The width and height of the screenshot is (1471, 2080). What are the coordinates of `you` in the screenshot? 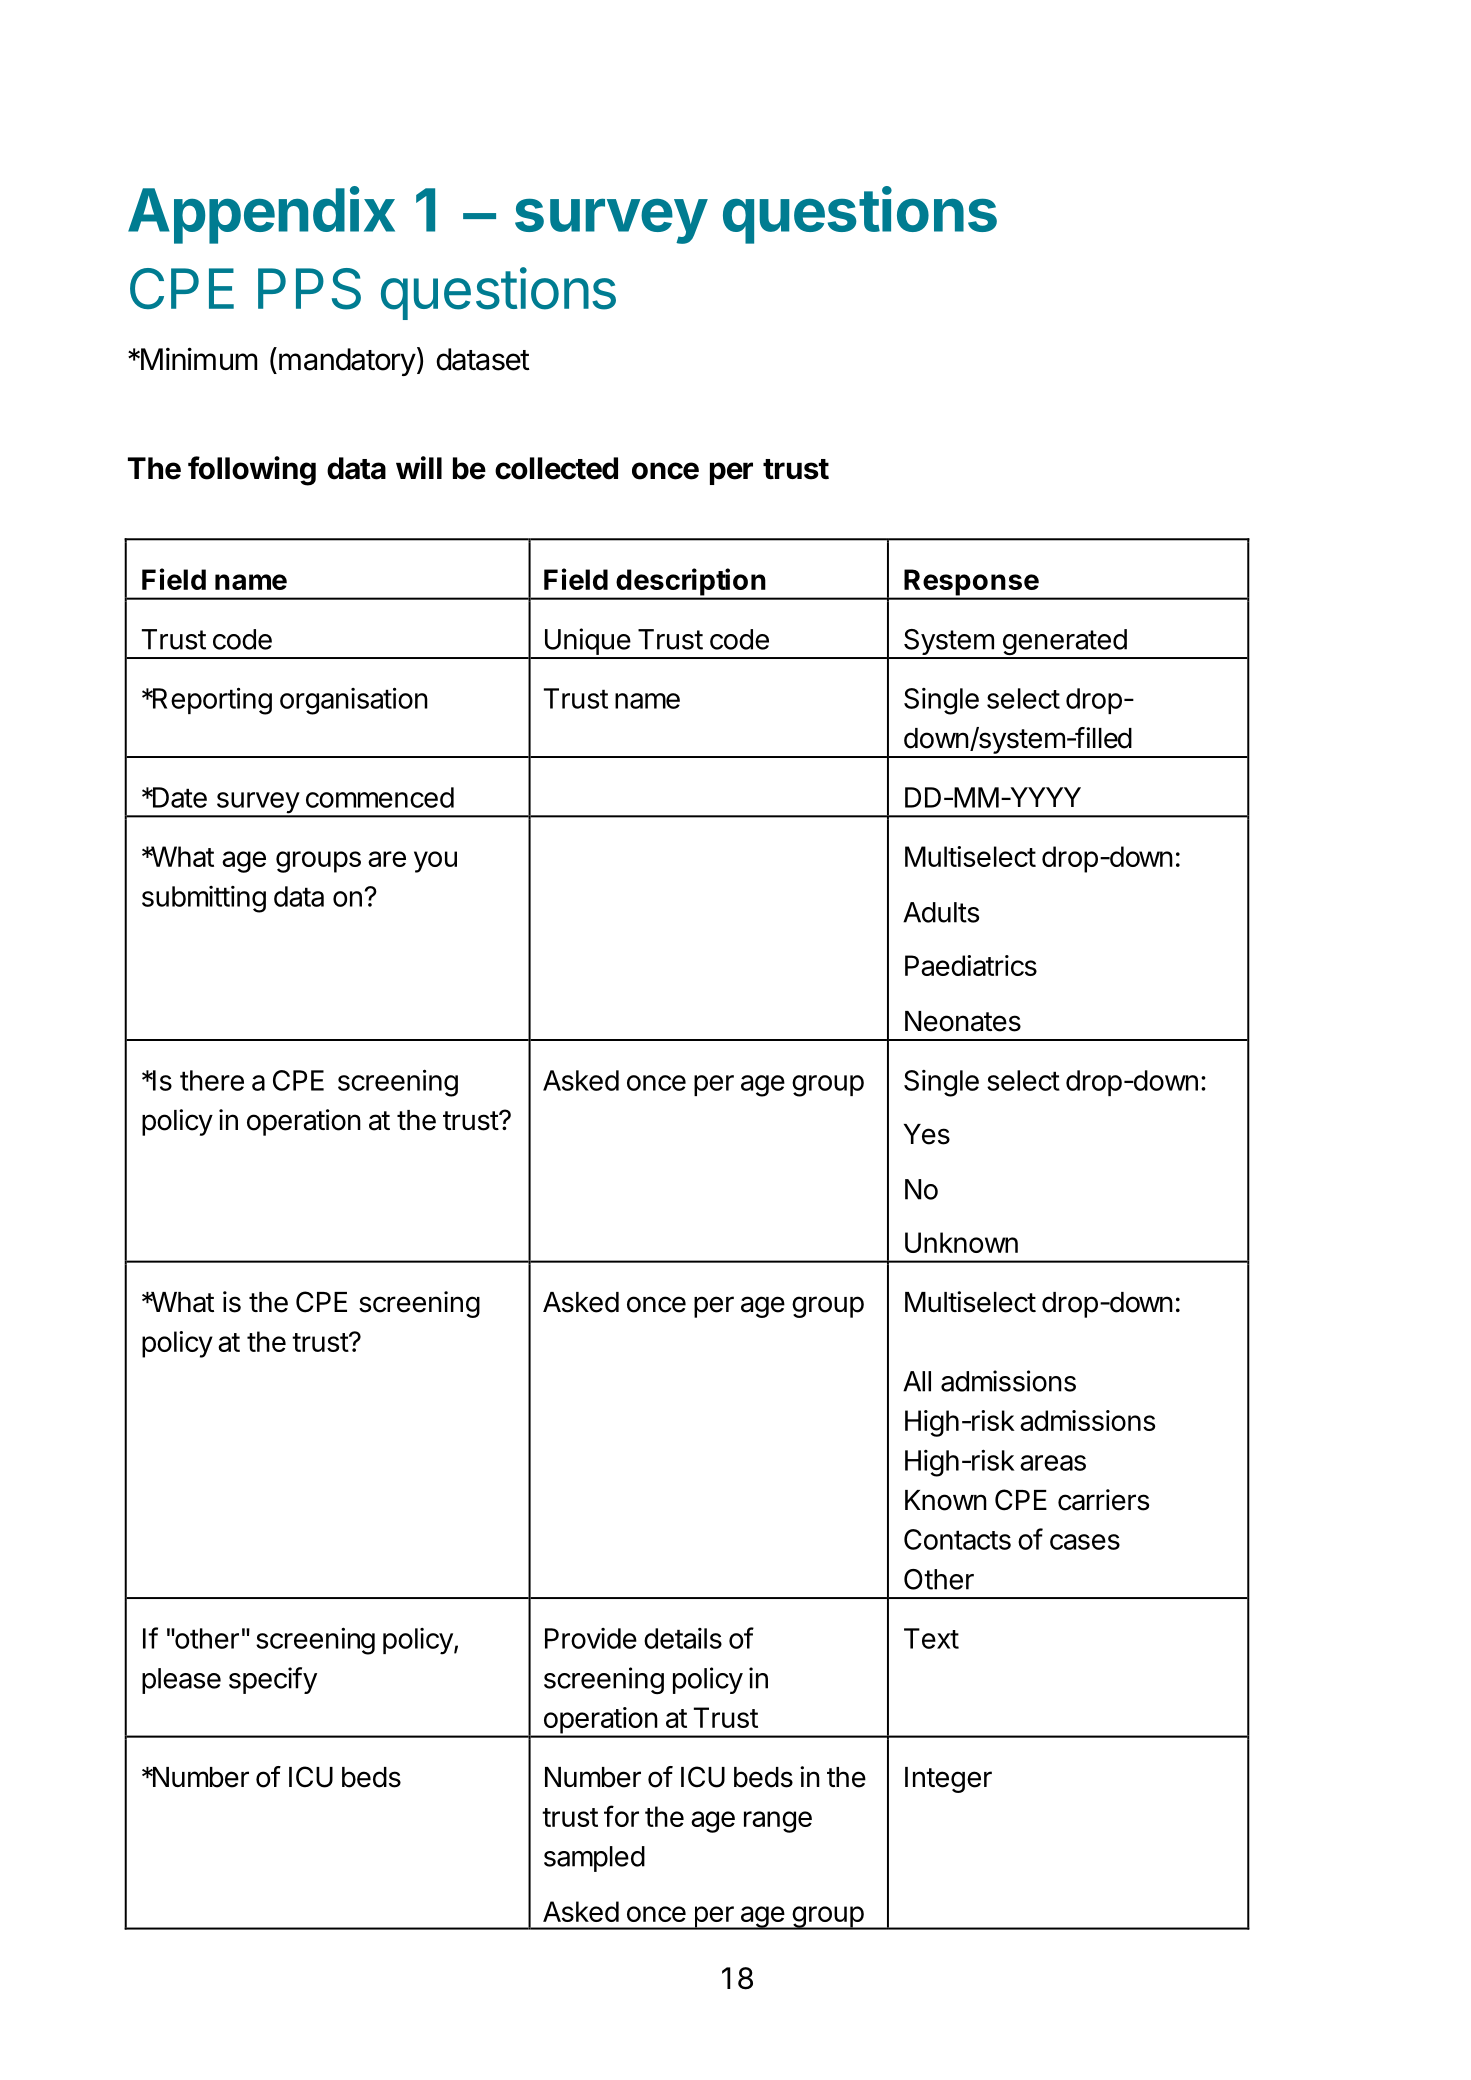 It's located at (435, 862).
